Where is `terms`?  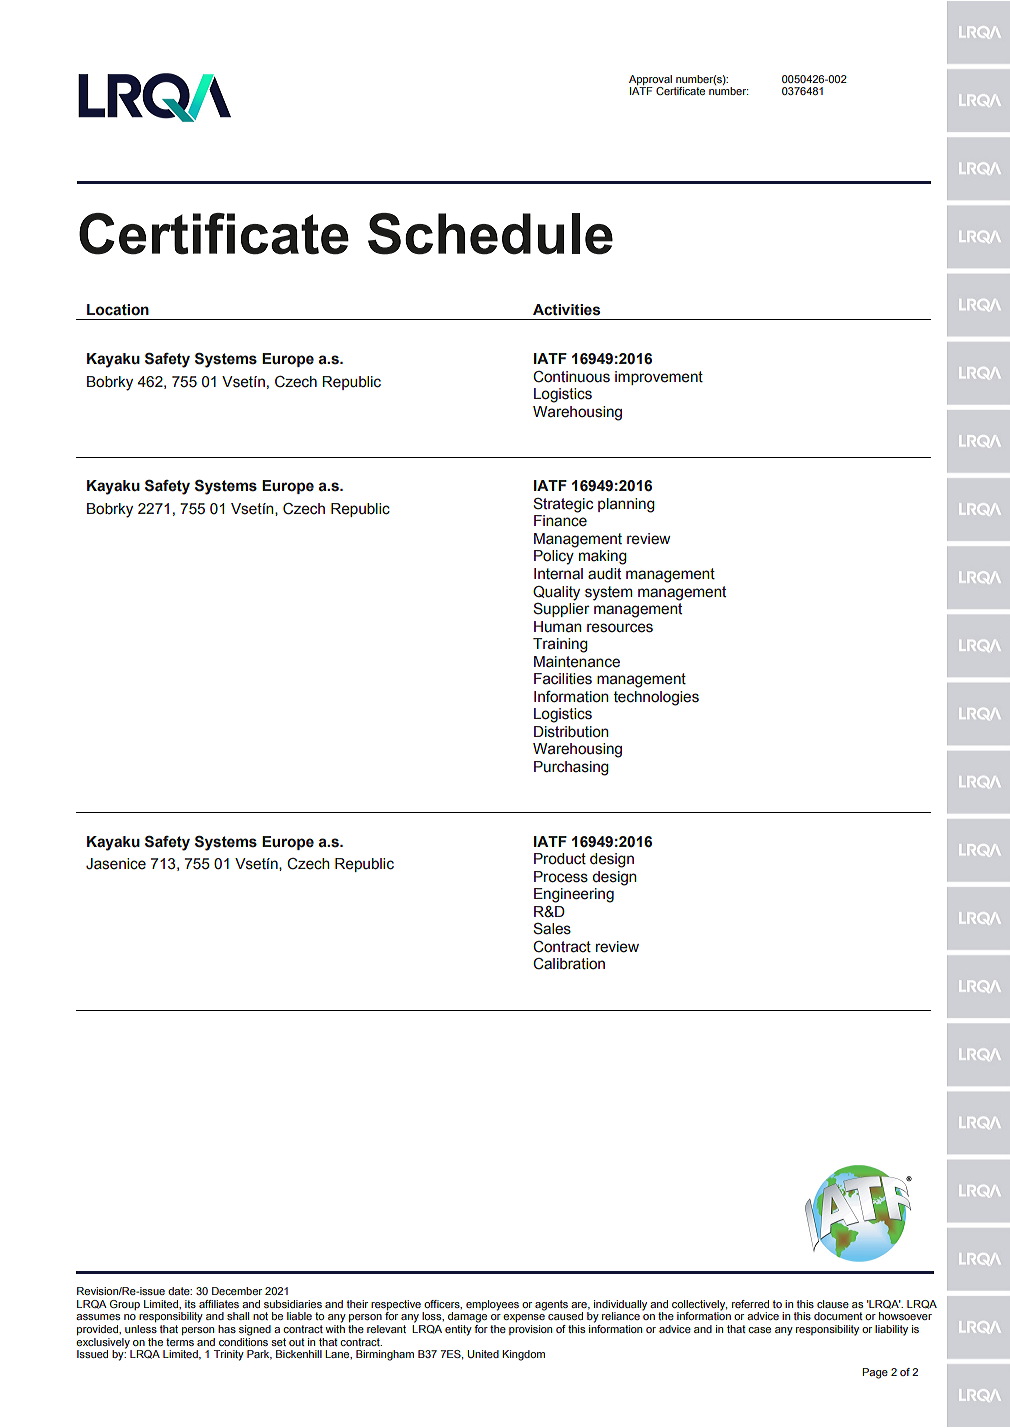
terms is located at coordinates (180, 1342).
